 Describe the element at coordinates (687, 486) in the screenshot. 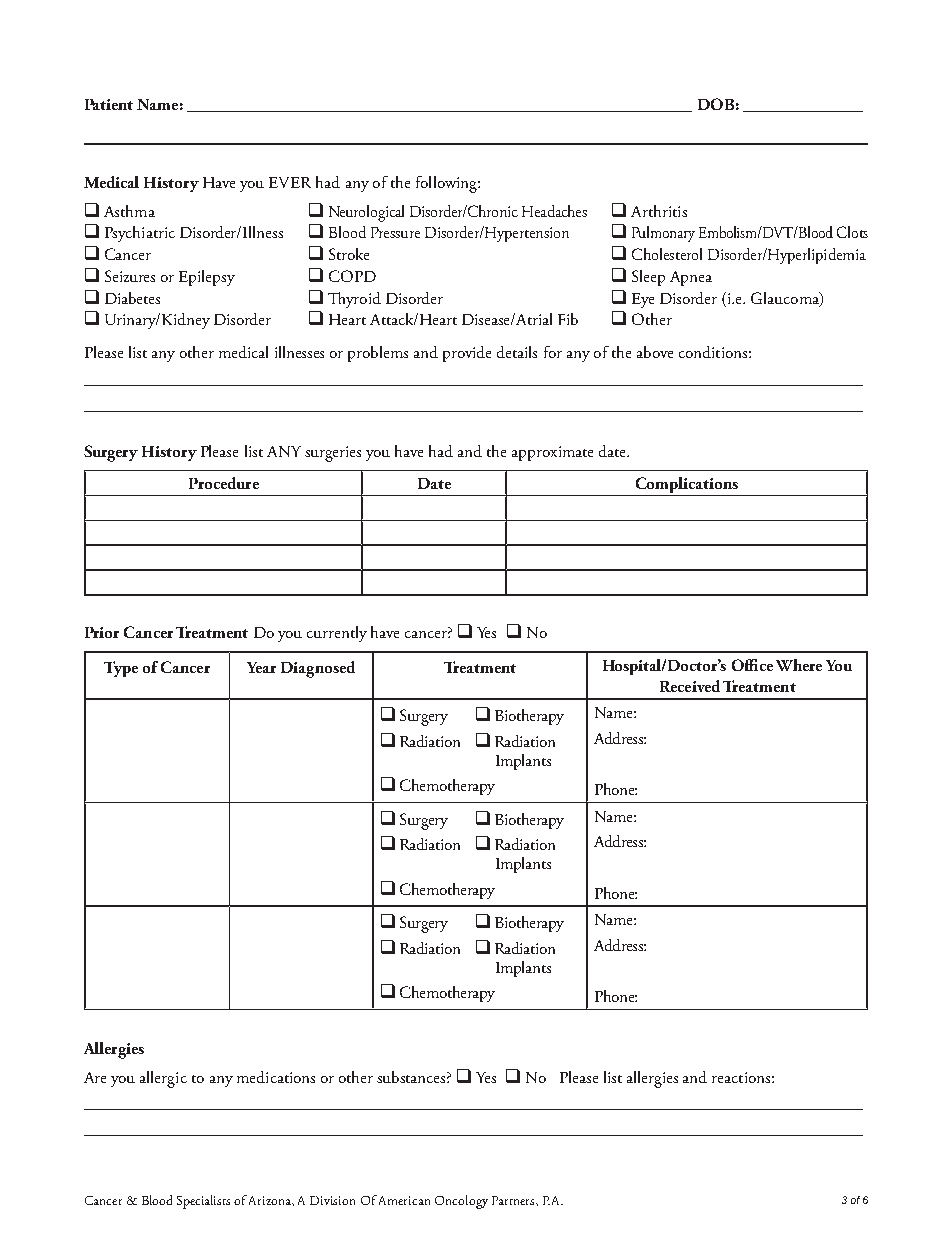

I see `Complications` at that location.
